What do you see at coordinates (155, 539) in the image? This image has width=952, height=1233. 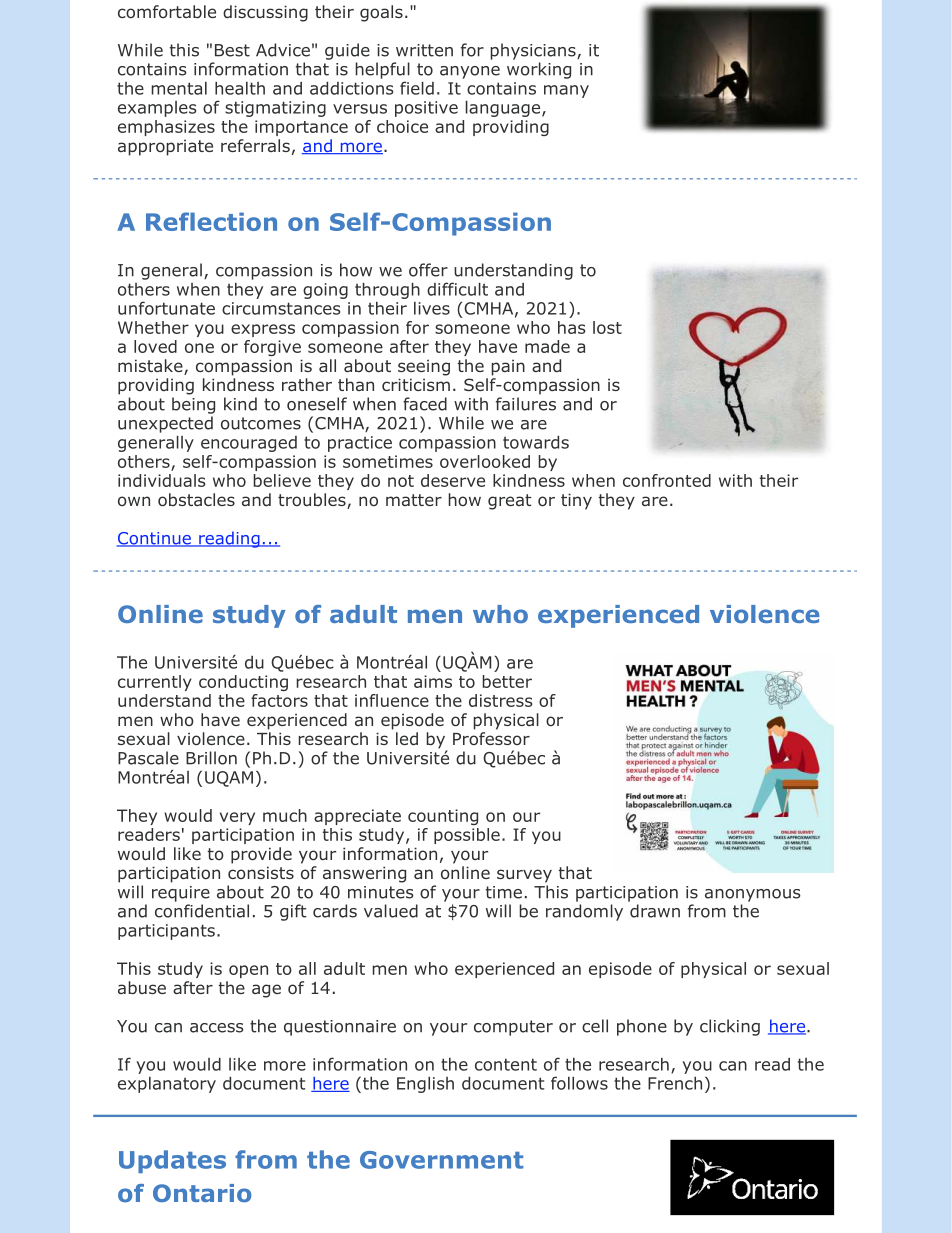 I see `Continue` at bounding box center [155, 539].
